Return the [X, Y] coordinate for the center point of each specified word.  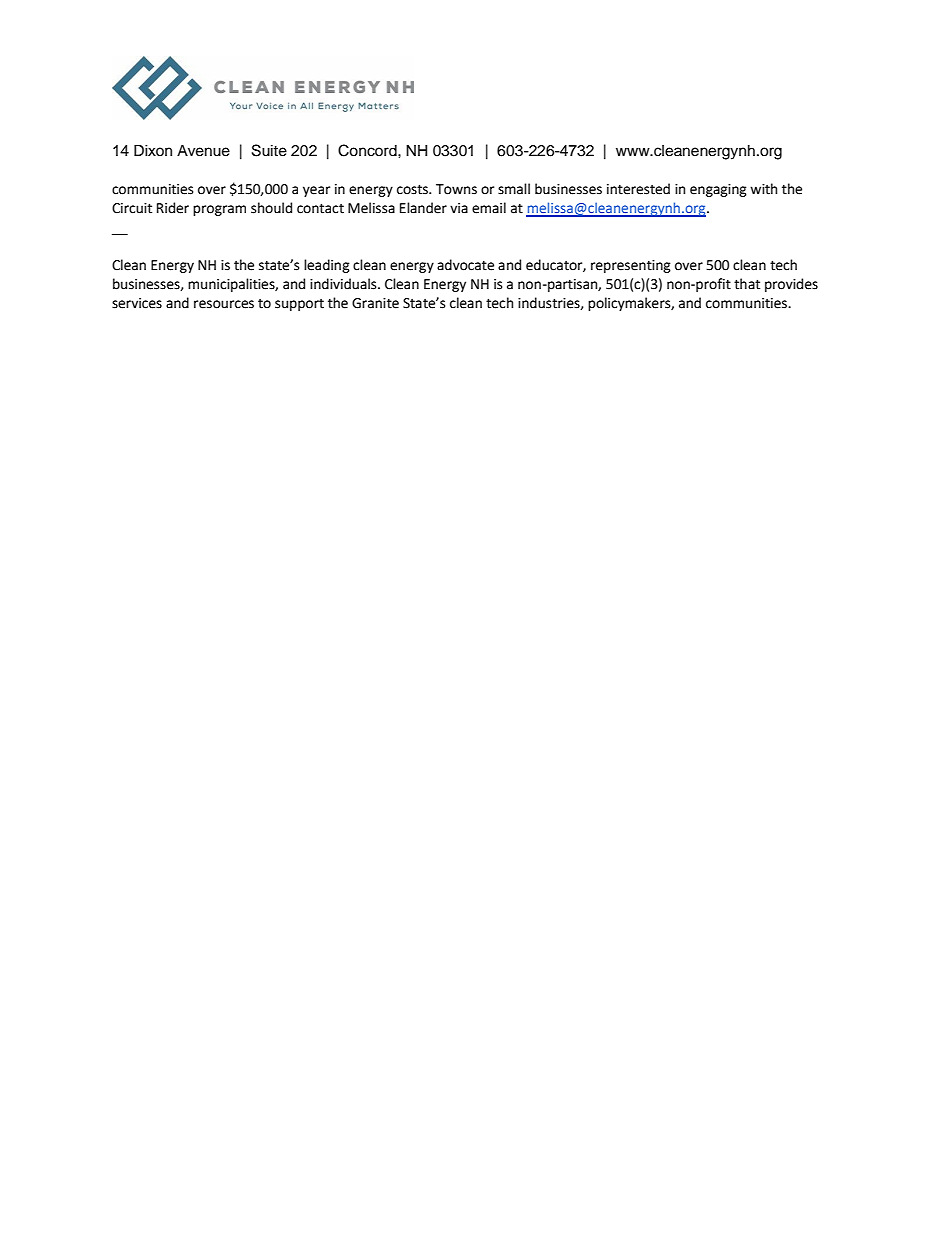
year [316, 191]
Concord [368, 150]
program [219, 210]
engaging [718, 190]
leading [327, 266]
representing [631, 266]
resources [224, 304]
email [489, 208]
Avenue [203, 151]
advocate [465, 265]
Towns [456, 189]
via [459, 208]
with [763, 189]
